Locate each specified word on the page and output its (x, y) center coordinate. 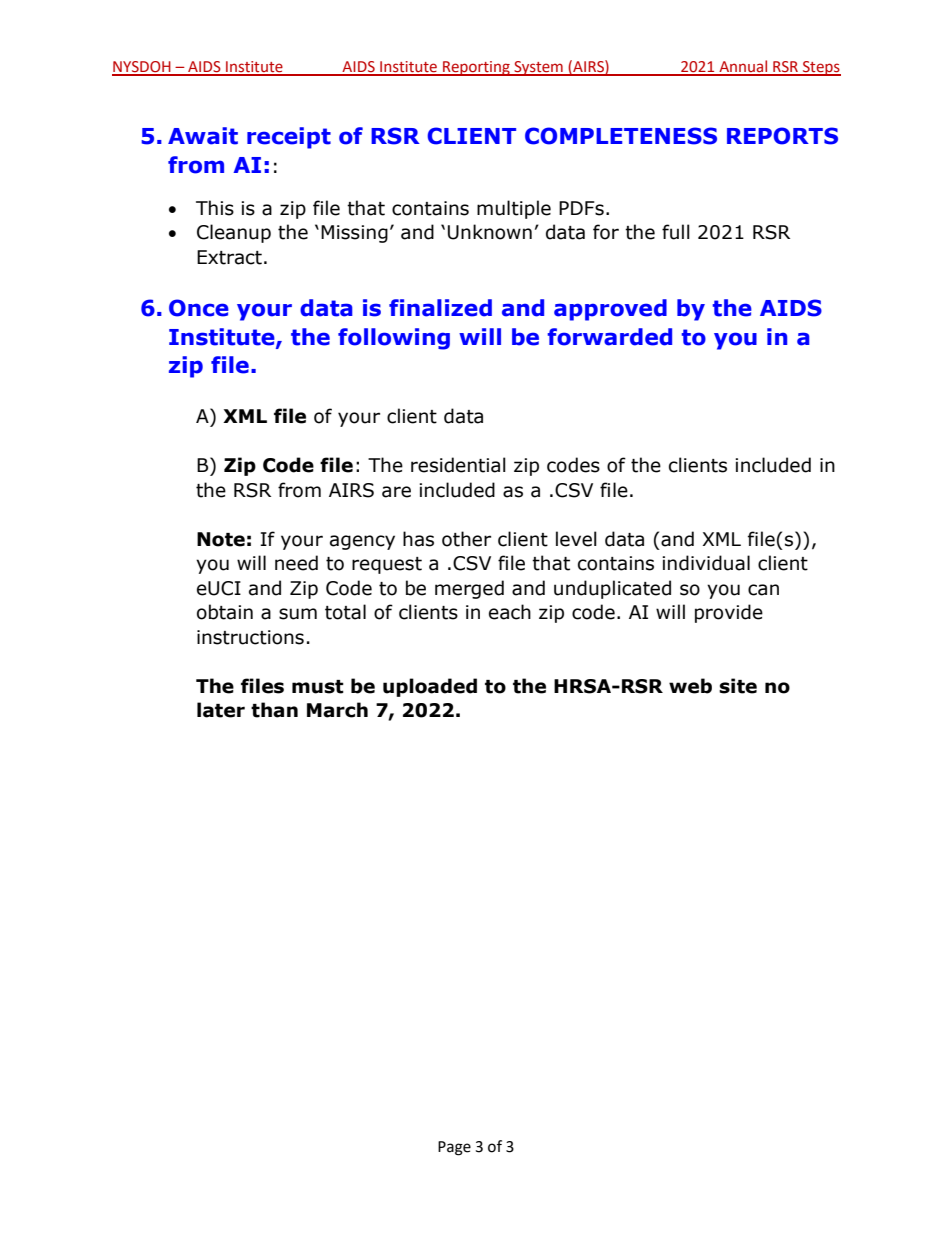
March (337, 710)
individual (706, 563)
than (274, 710)
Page (454, 1148)
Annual (743, 67)
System (538, 68)
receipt (289, 138)
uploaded (430, 687)
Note (221, 539)
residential (458, 465)
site (738, 686)
